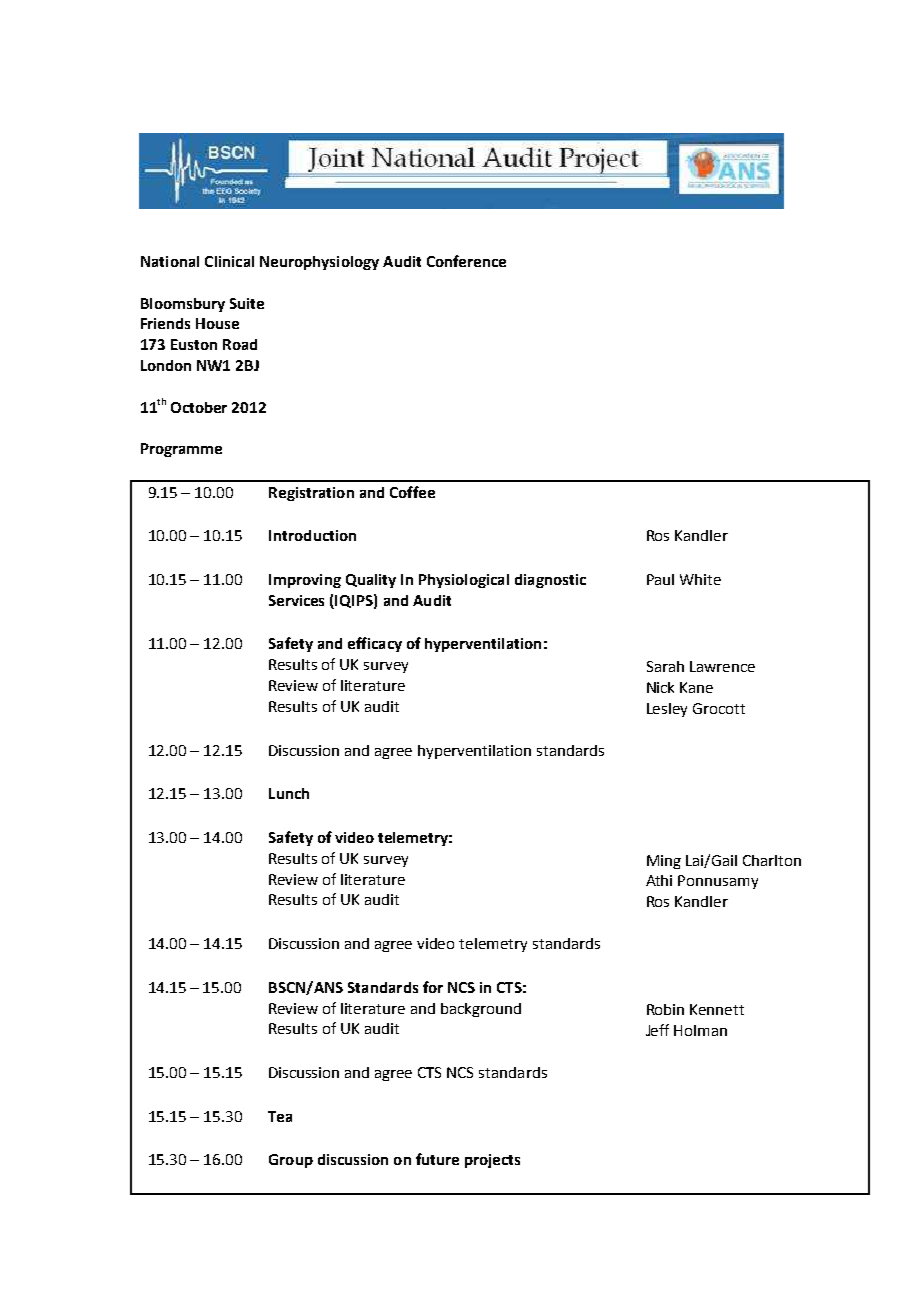 The width and height of the page is (924, 1308). What do you see at coordinates (289, 793) in the page?
I see `Lunch` at bounding box center [289, 793].
